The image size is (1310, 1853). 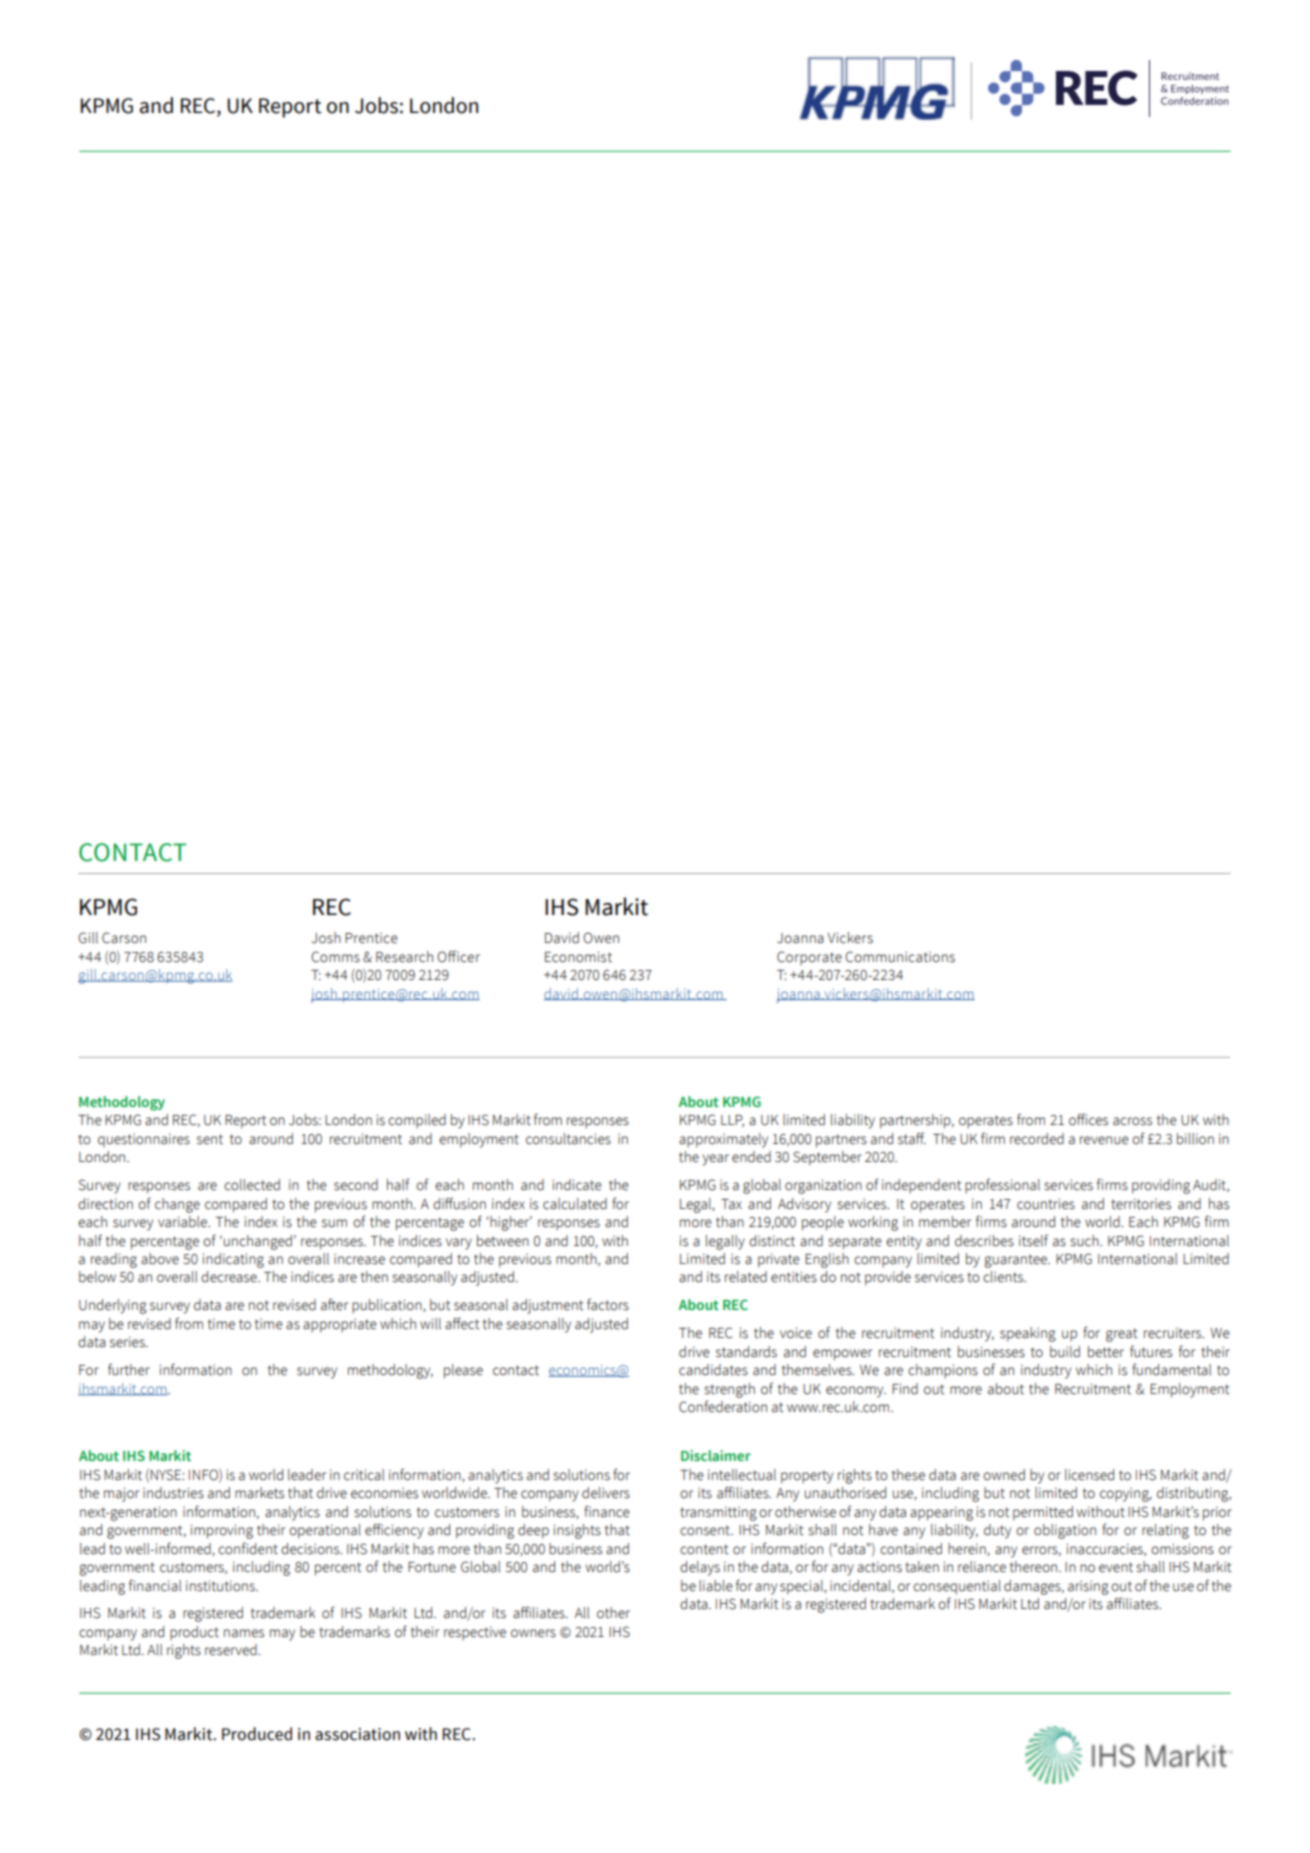 I want to click on Economist, so click(x=578, y=957).
